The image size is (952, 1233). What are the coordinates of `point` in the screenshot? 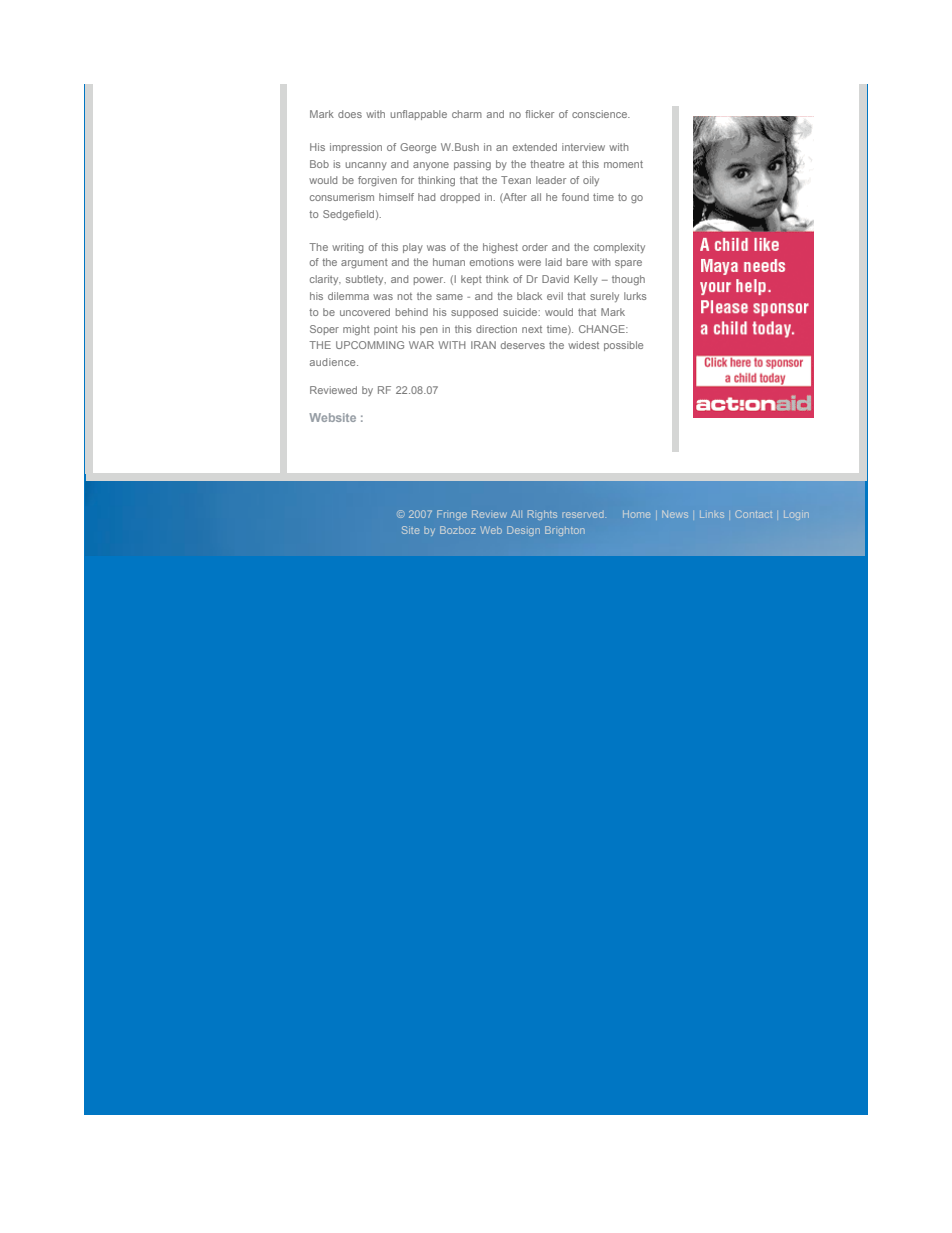 It's located at (386, 330).
